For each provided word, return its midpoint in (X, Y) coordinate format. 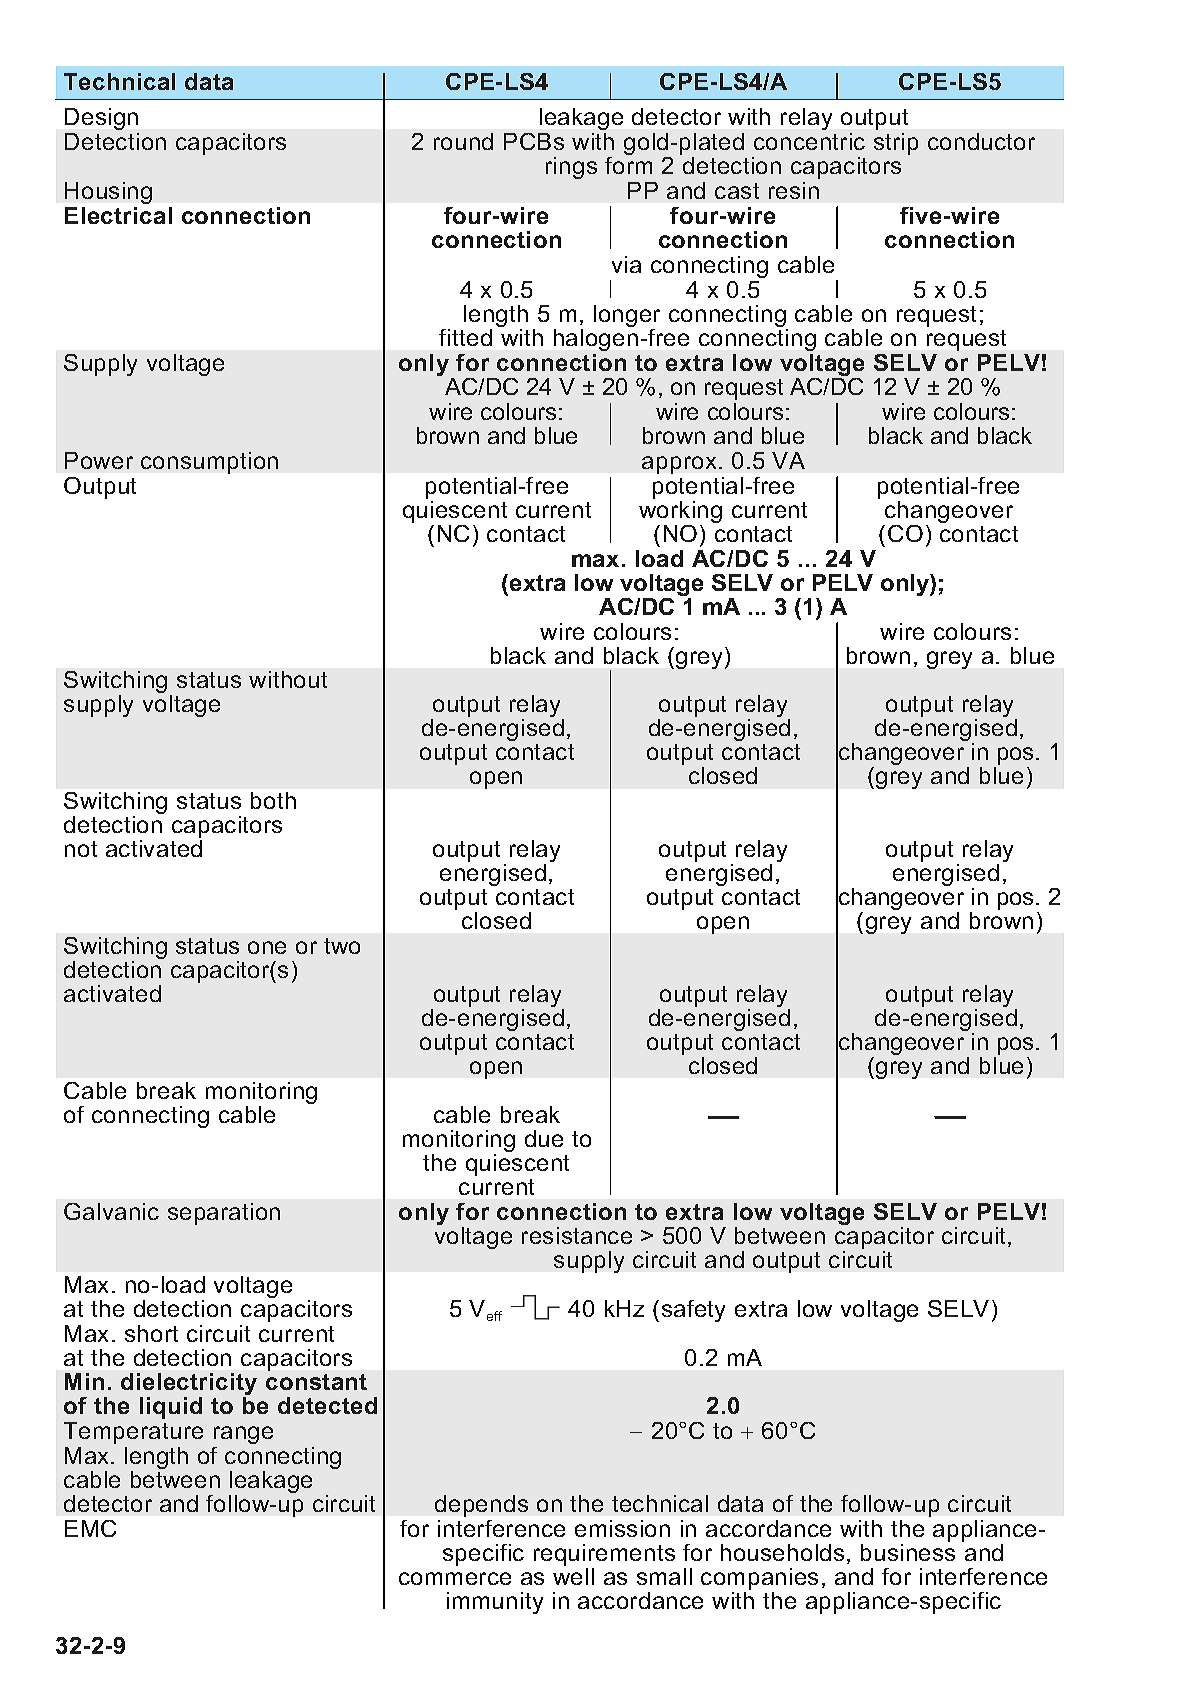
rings (571, 168)
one (267, 947)
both (273, 800)
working (680, 513)
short (151, 1333)
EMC (90, 1528)
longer (627, 317)
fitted (465, 337)
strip (896, 144)
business (908, 1552)
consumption (209, 463)
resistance (577, 1235)
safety (693, 1311)
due (544, 1138)
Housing (108, 193)
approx (679, 465)
